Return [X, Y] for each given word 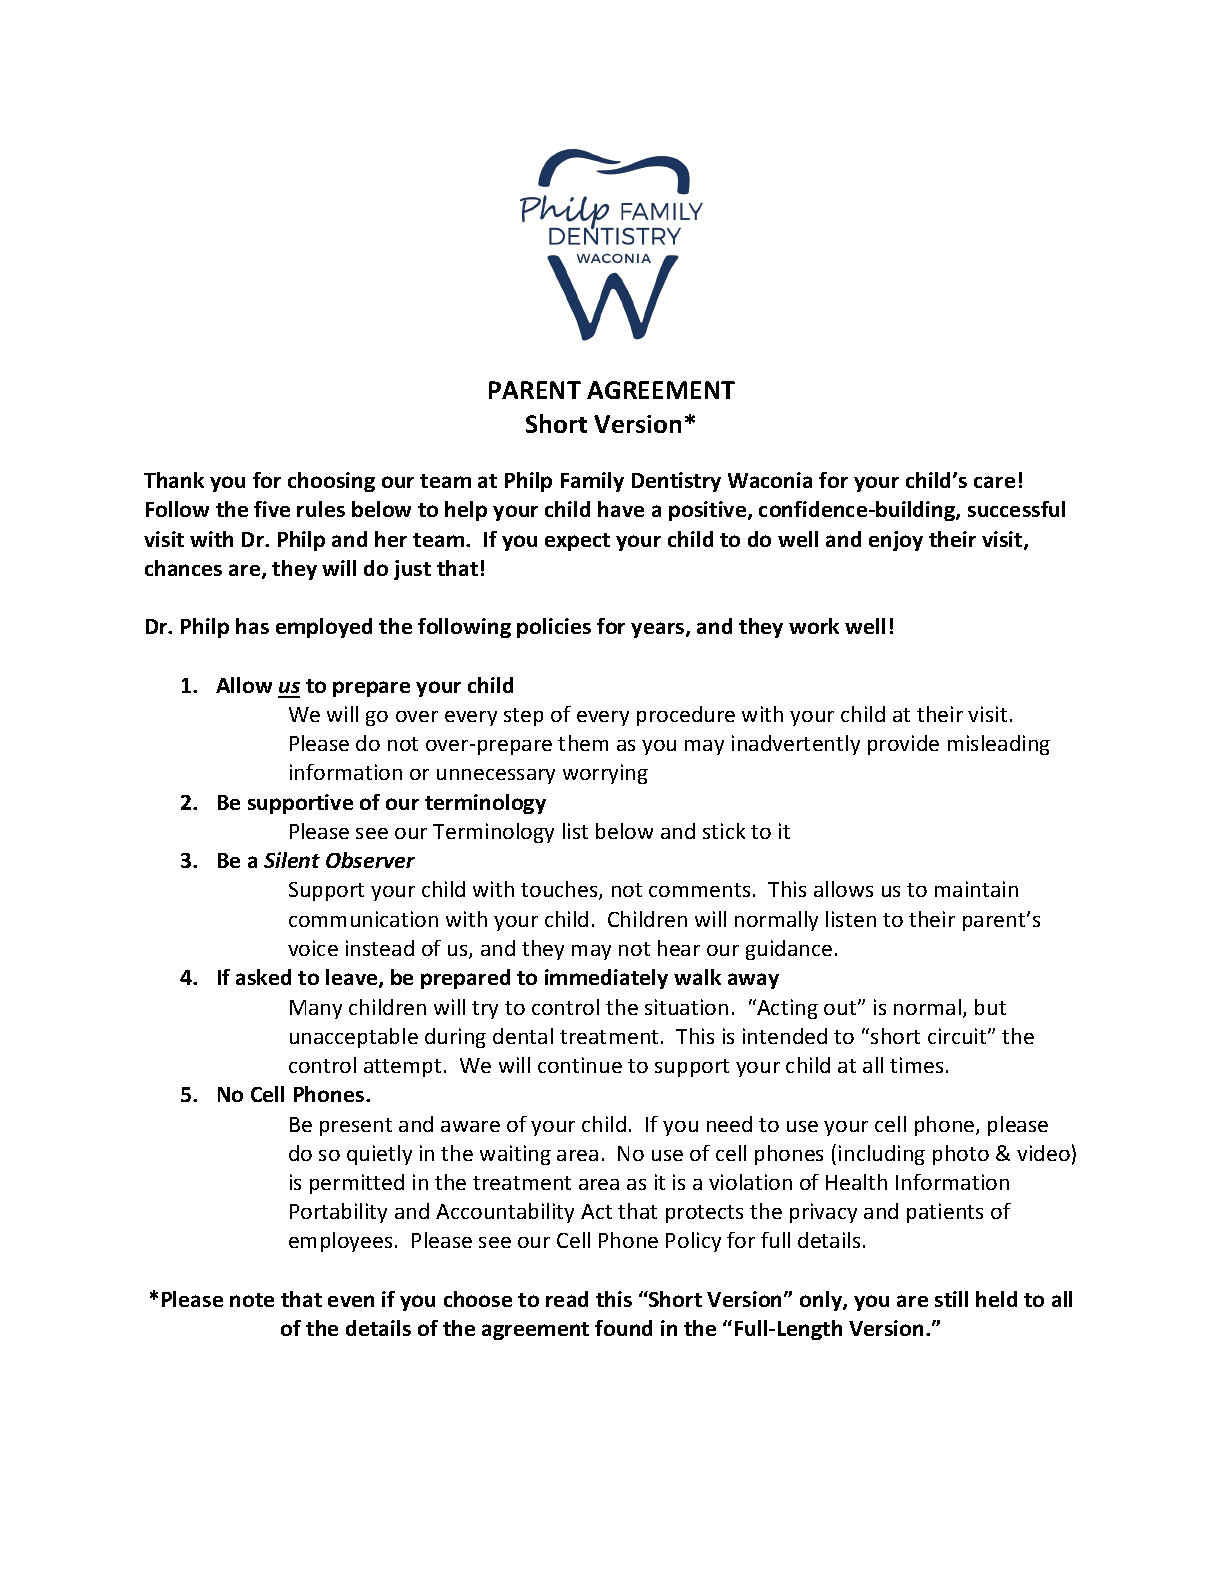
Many [316, 1009]
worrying [605, 774]
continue [580, 1065]
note [252, 1300]
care [994, 482]
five [272, 509]
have [621, 509]
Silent [292, 860]
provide [903, 745]
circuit [958, 1036]
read [567, 1299]
